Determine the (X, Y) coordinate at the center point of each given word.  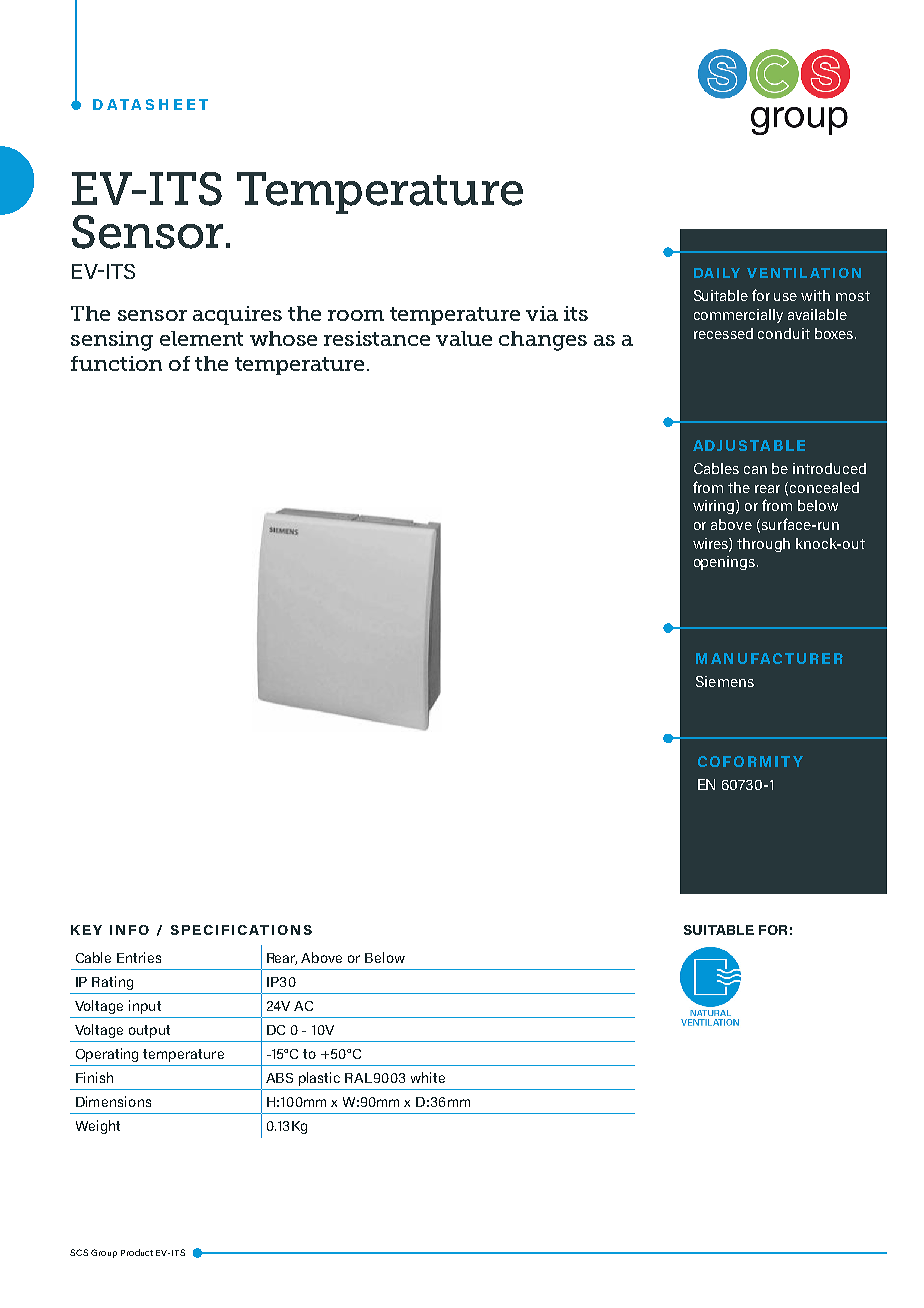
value (464, 338)
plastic (319, 1079)
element (201, 338)
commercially (738, 316)
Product (137, 1252)
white (428, 1077)
